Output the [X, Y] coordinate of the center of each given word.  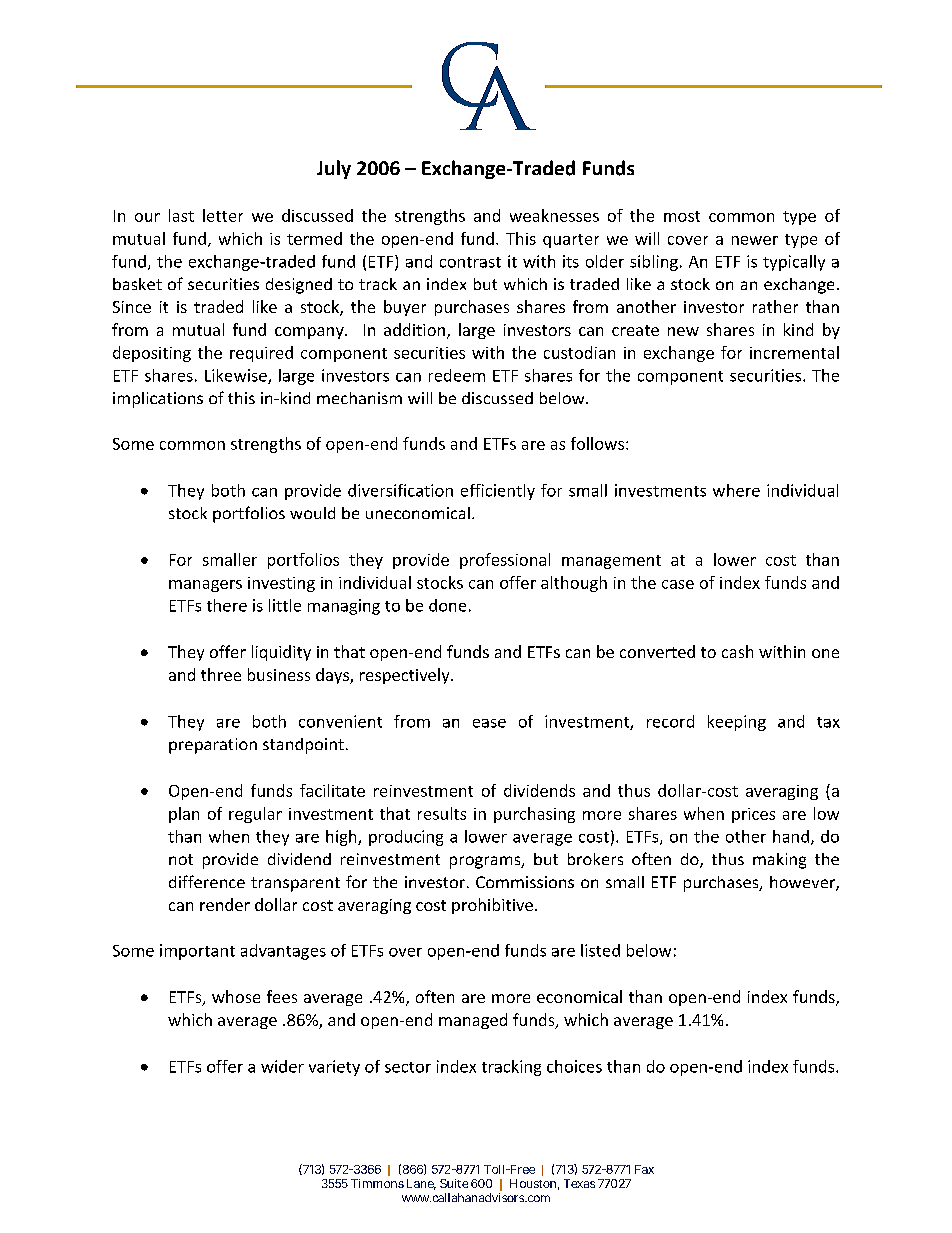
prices [753, 815]
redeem [457, 375]
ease [489, 723]
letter [223, 215]
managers [205, 586]
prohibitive [492, 906]
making [779, 861]
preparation [213, 746]
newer [755, 240]
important [197, 952]
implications [158, 400]
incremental [794, 352]
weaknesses [554, 215]
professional [505, 561]
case [678, 584]
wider [282, 1066]
